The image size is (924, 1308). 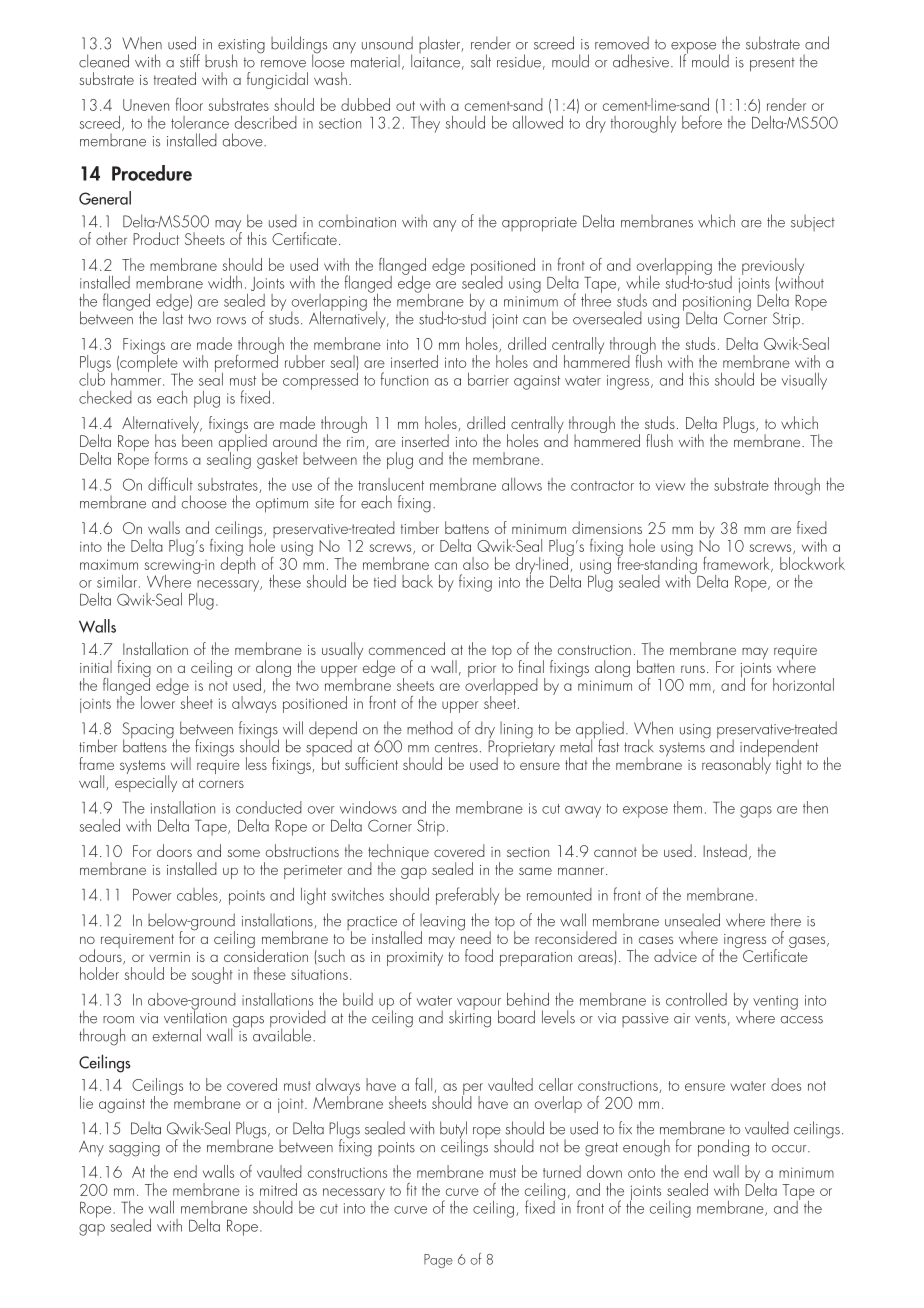 I want to click on sagging, so click(x=134, y=1149).
